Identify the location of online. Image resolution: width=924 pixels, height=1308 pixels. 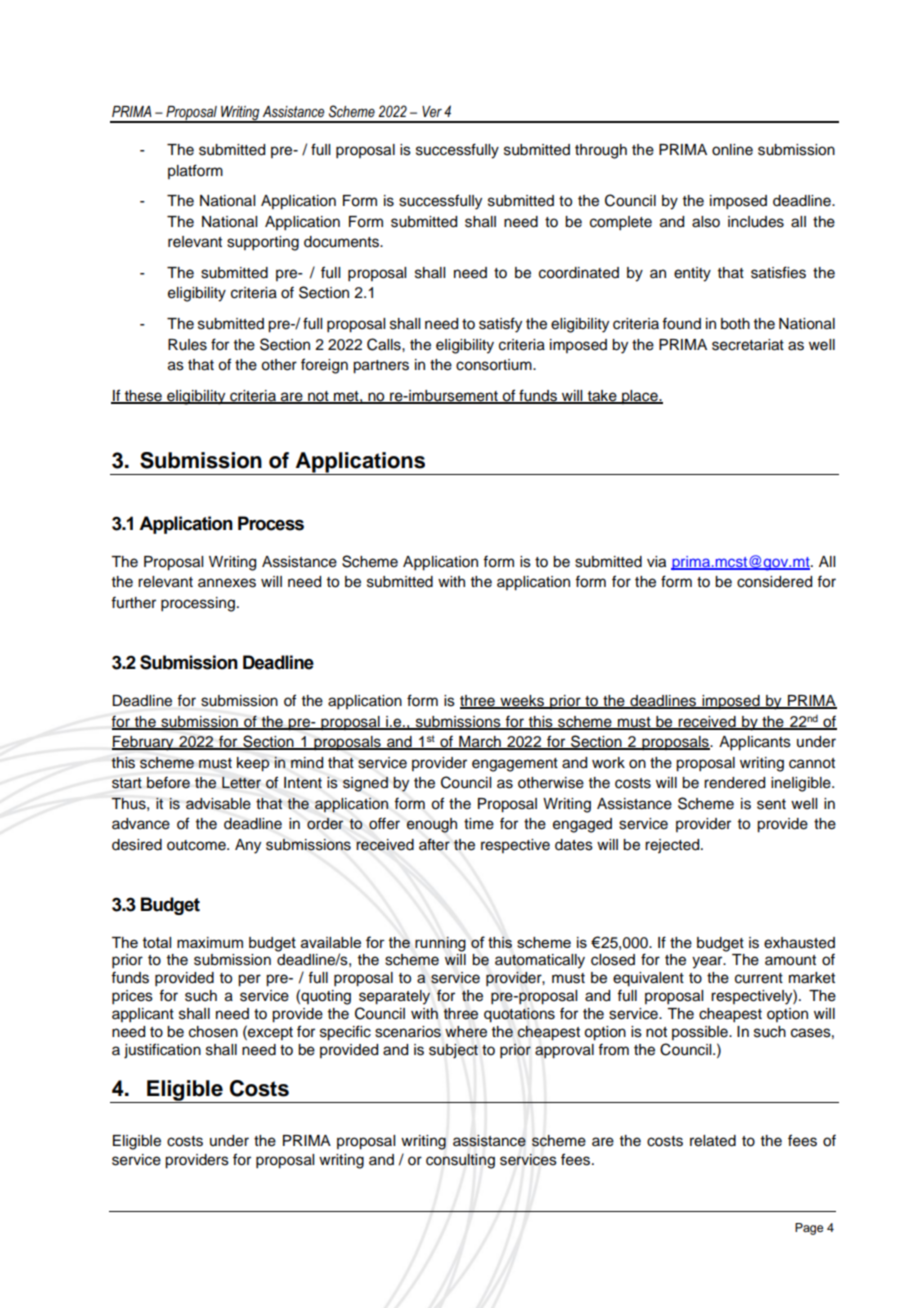
(732, 150).
